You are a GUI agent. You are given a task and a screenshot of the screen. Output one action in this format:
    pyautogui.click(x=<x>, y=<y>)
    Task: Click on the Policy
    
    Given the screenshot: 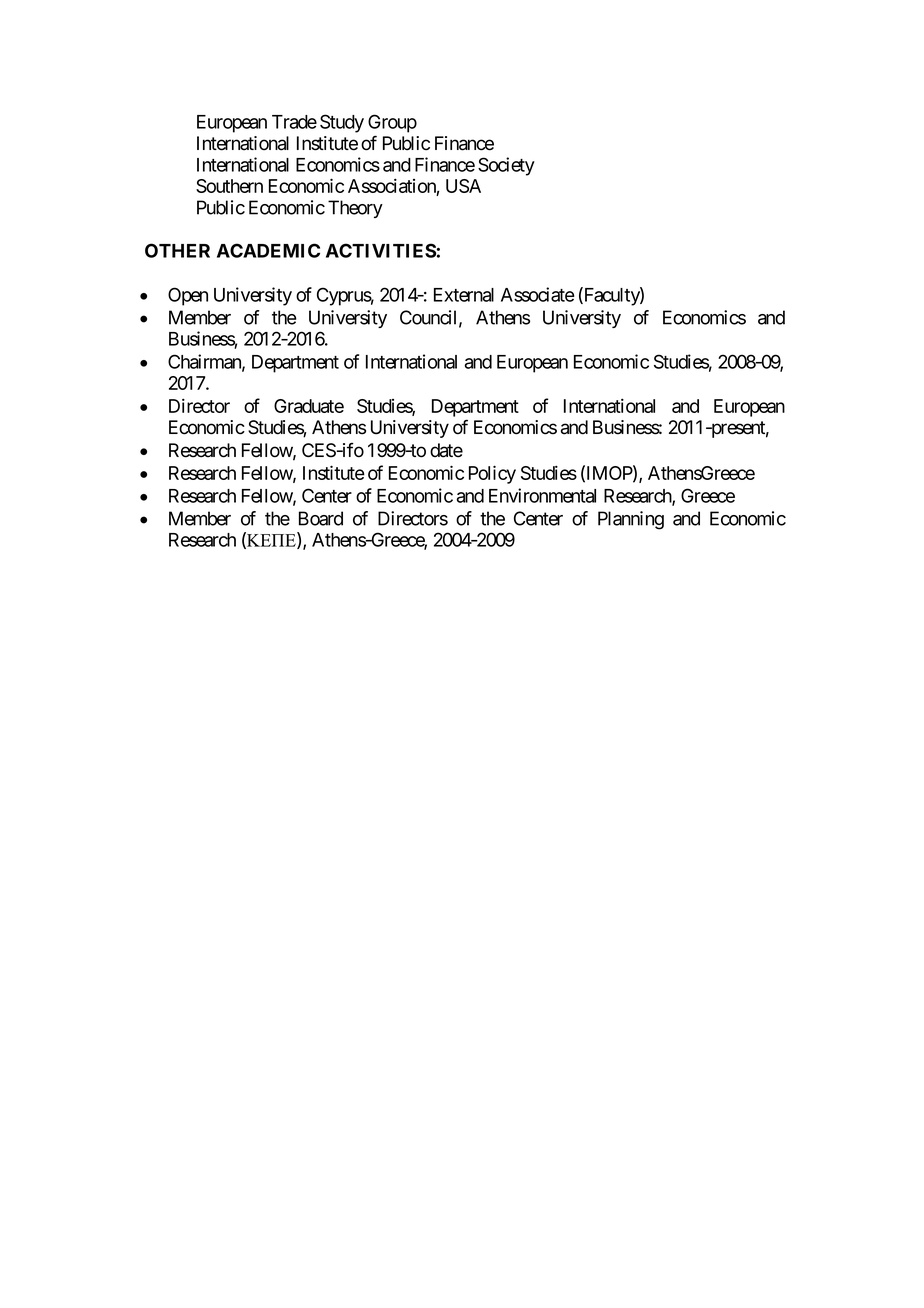 What is the action you would take?
    pyautogui.click(x=492, y=474)
